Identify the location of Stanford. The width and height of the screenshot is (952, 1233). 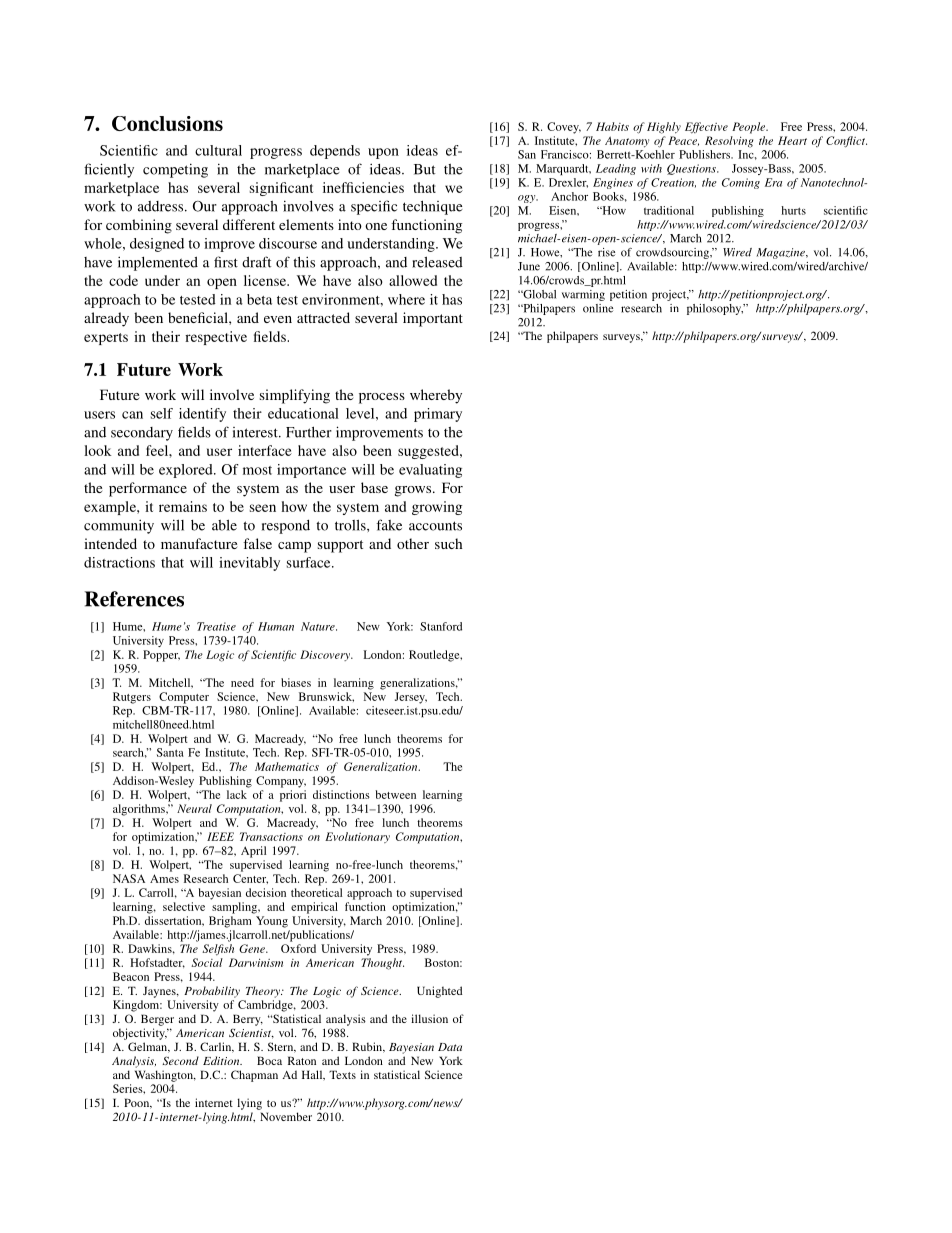
(441, 626).
